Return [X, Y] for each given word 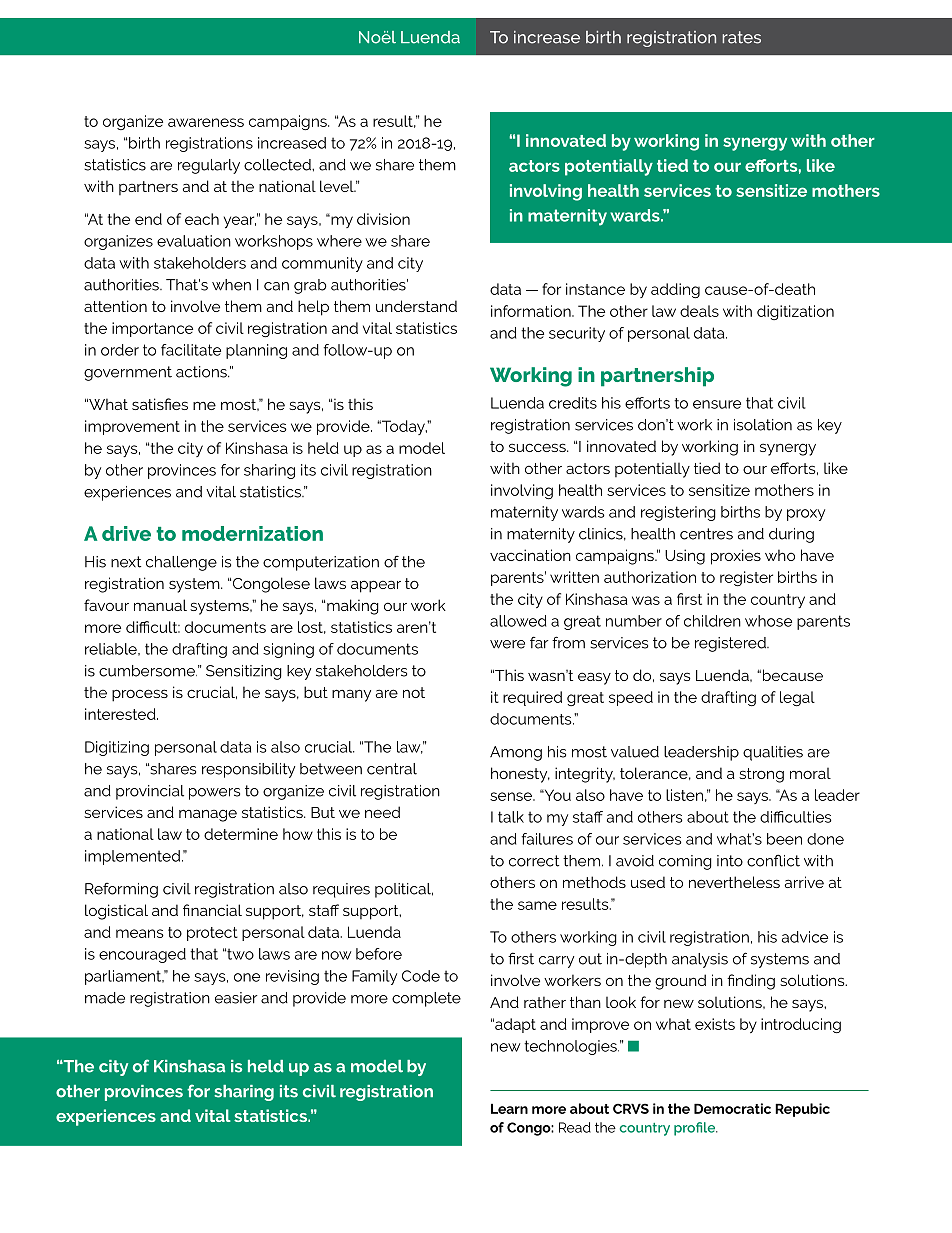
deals [699, 311]
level [338, 186]
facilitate [191, 350]
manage [208, 815]
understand [416, 306]
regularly [209, 166]
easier [236, 998]
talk [511, 817]
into [730, 861]
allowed [518, 621]
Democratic [732, 1108]
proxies [736, 557]
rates [741, 37]
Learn [509, 1108]
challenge [181, 563]
